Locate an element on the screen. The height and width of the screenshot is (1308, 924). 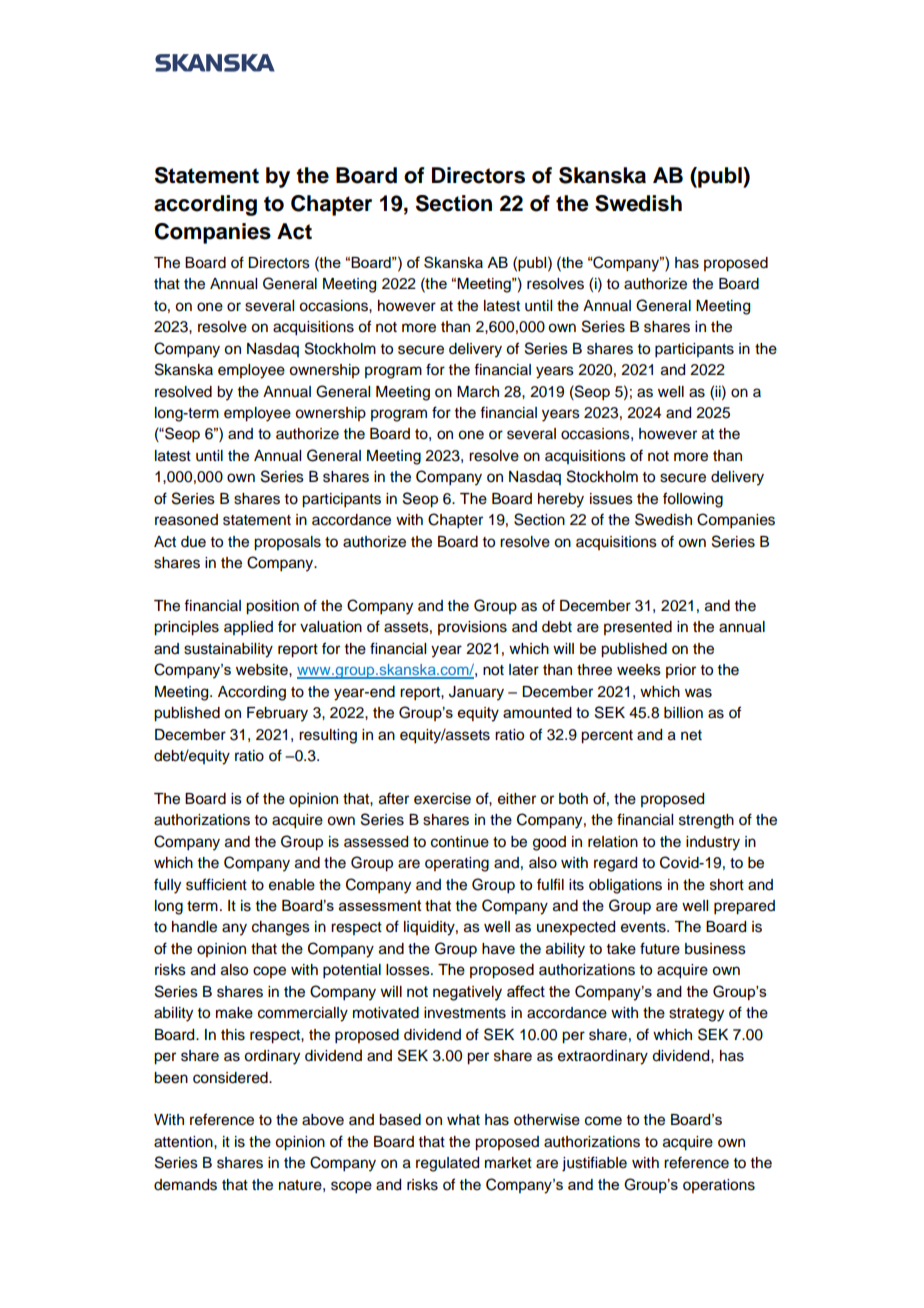
following is located at coordinates (693, 500).
